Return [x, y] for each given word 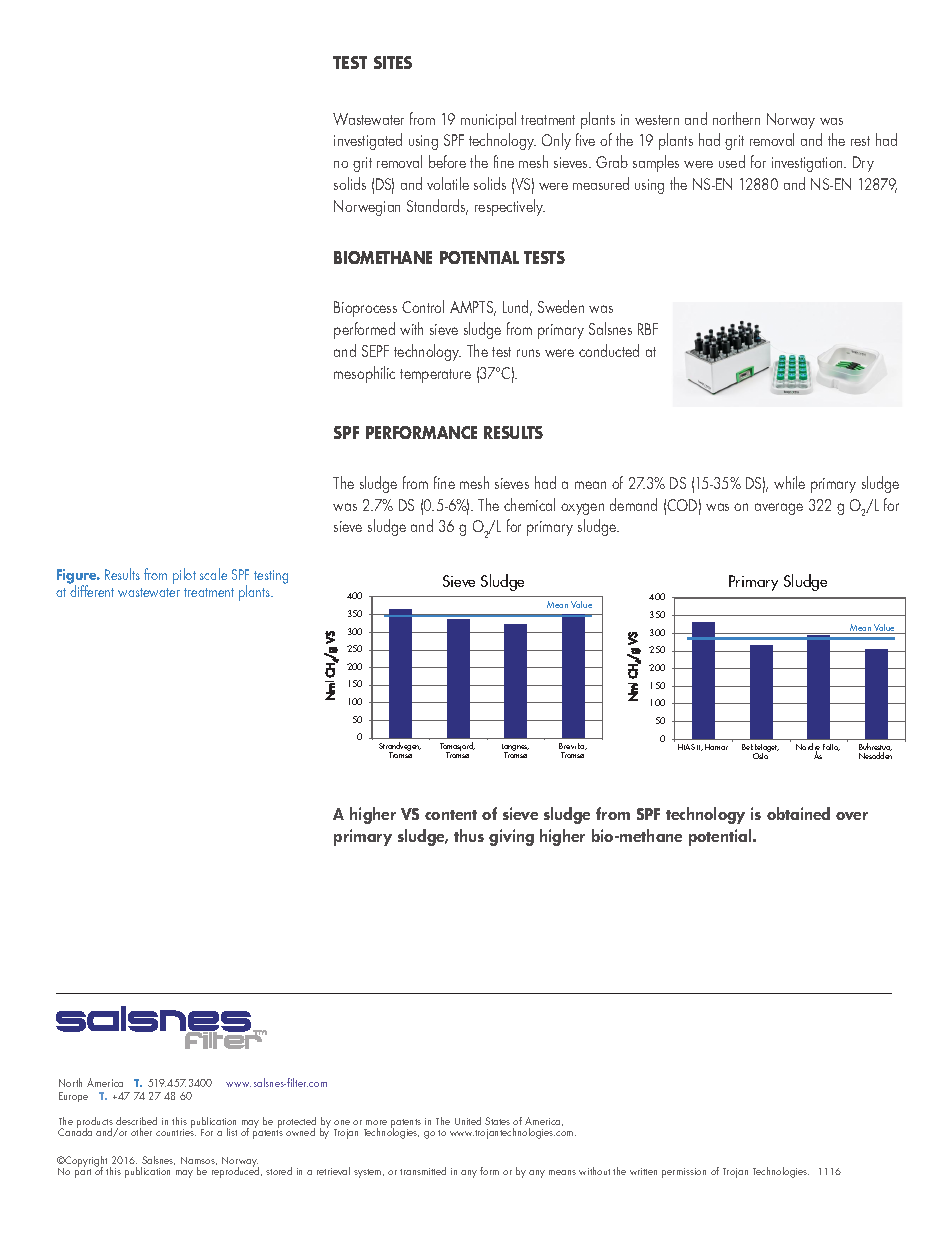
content [451, 815]
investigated [368, 141]
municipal [488, 120]
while [789, 482]
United [468, 1121]
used [732, 161]
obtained [798, 813]
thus [469, 835]
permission [684, 1173]
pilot [184, 576]
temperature [435, 376]
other [141, 1132]
